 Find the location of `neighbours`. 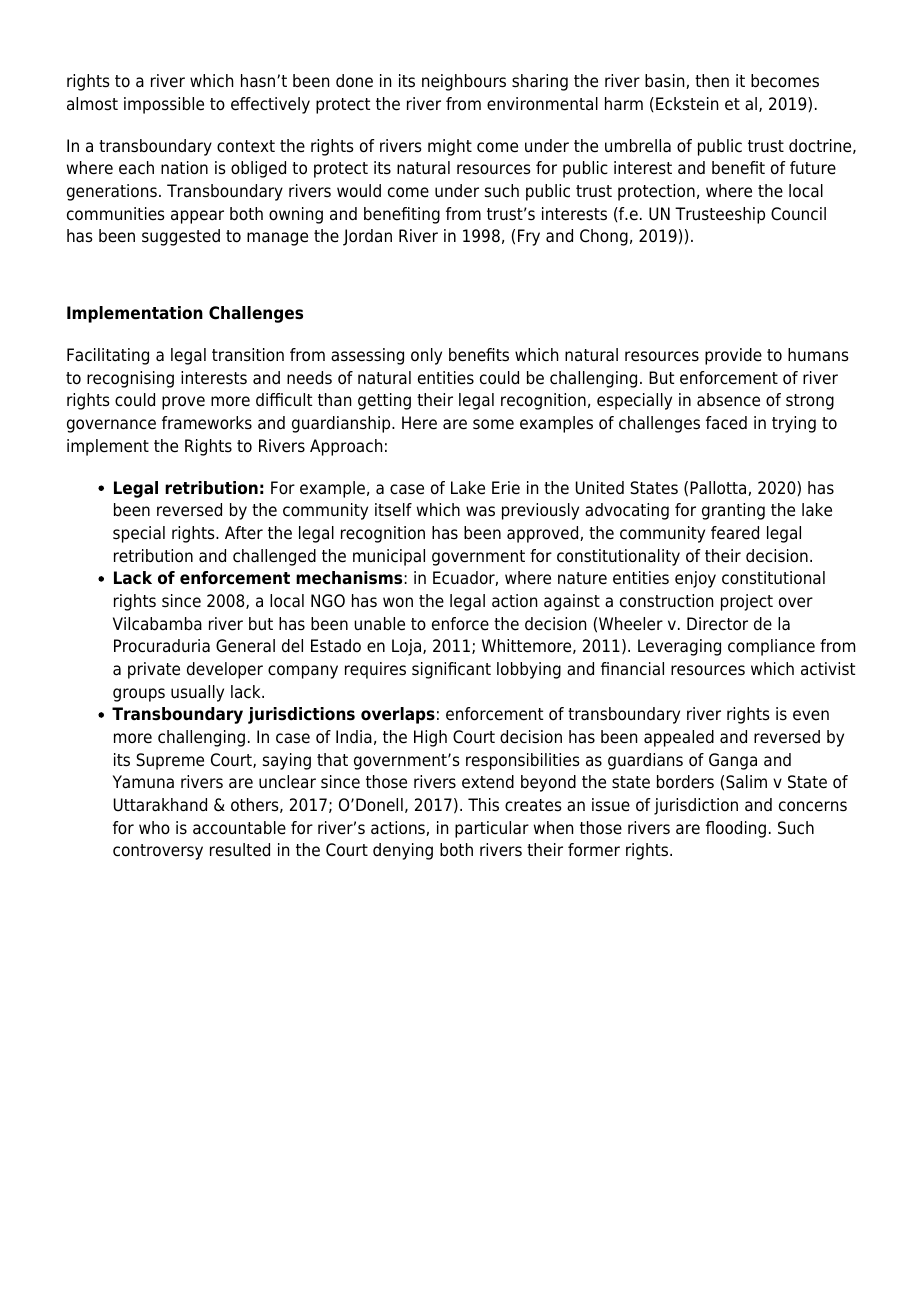

neighbours is located at coordinates (464, 82).
